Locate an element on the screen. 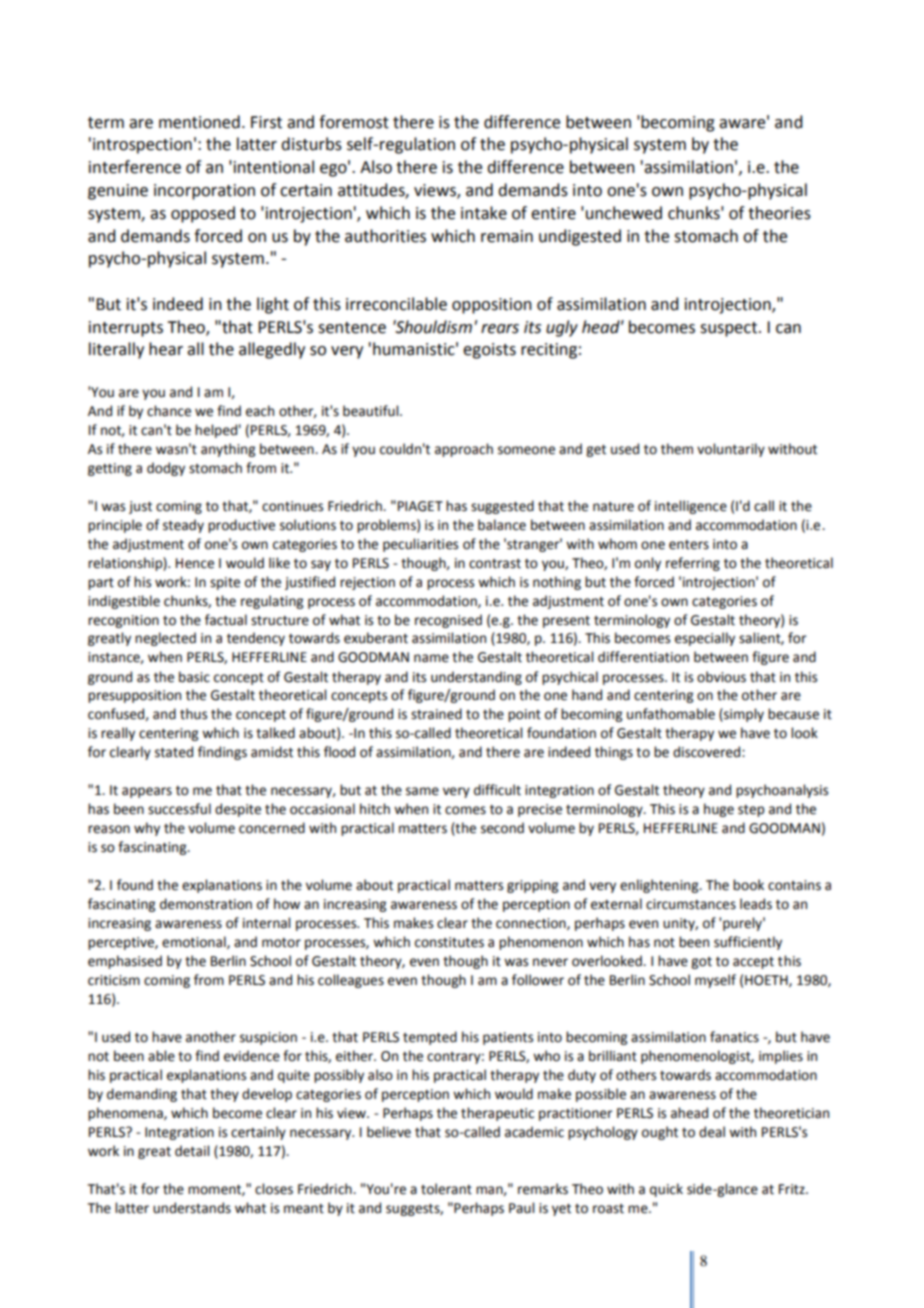  tolerant is located at coordinates (446, 1189).
